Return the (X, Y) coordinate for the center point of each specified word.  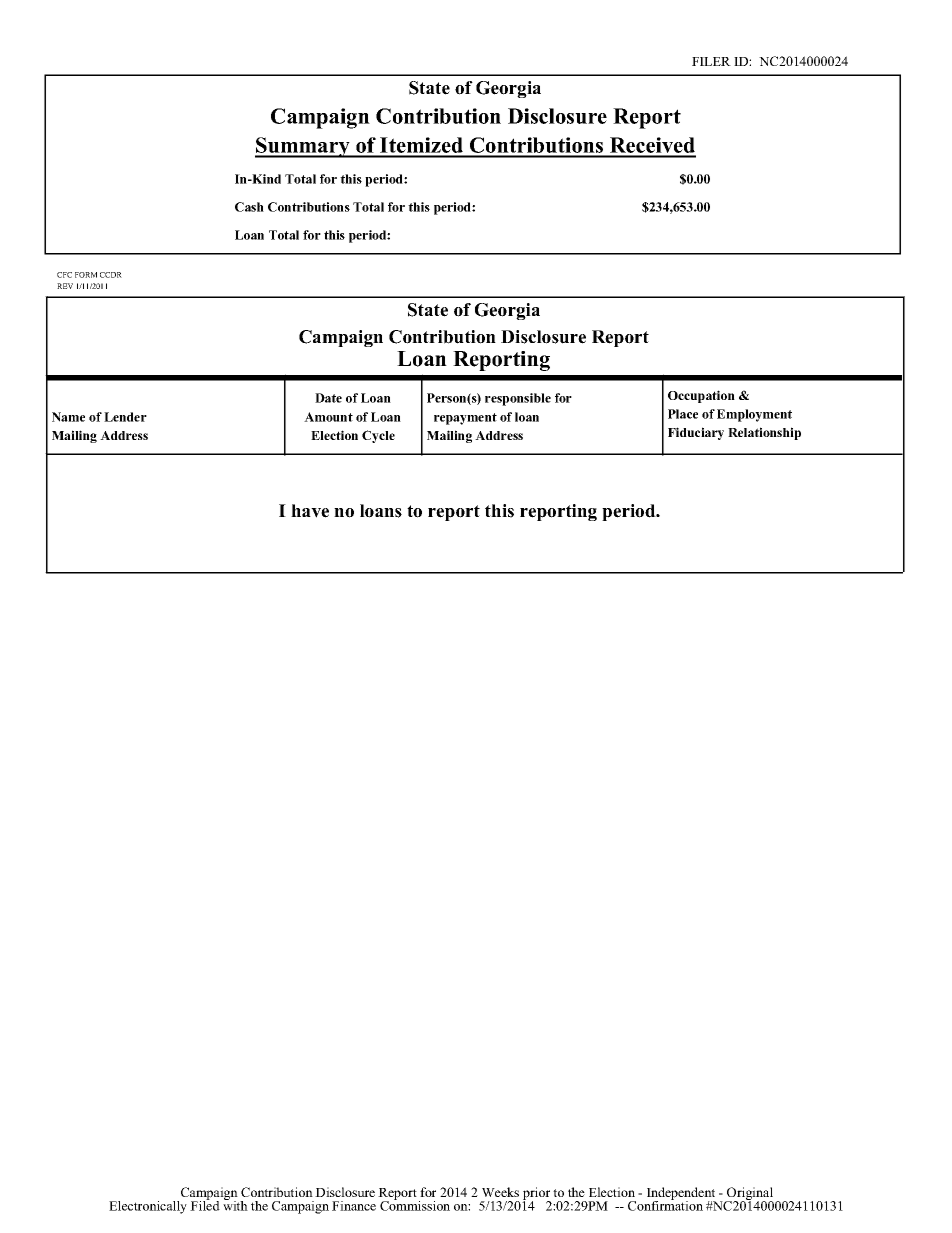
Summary (303, 147)
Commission (415, 1205)
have (310, 511)
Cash (249, 207)
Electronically (148, 1207)
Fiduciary (696, 433)
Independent (682, 1195)
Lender (125, 417)
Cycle (378, 436)
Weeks (500, 1192)
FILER (711, 61)
